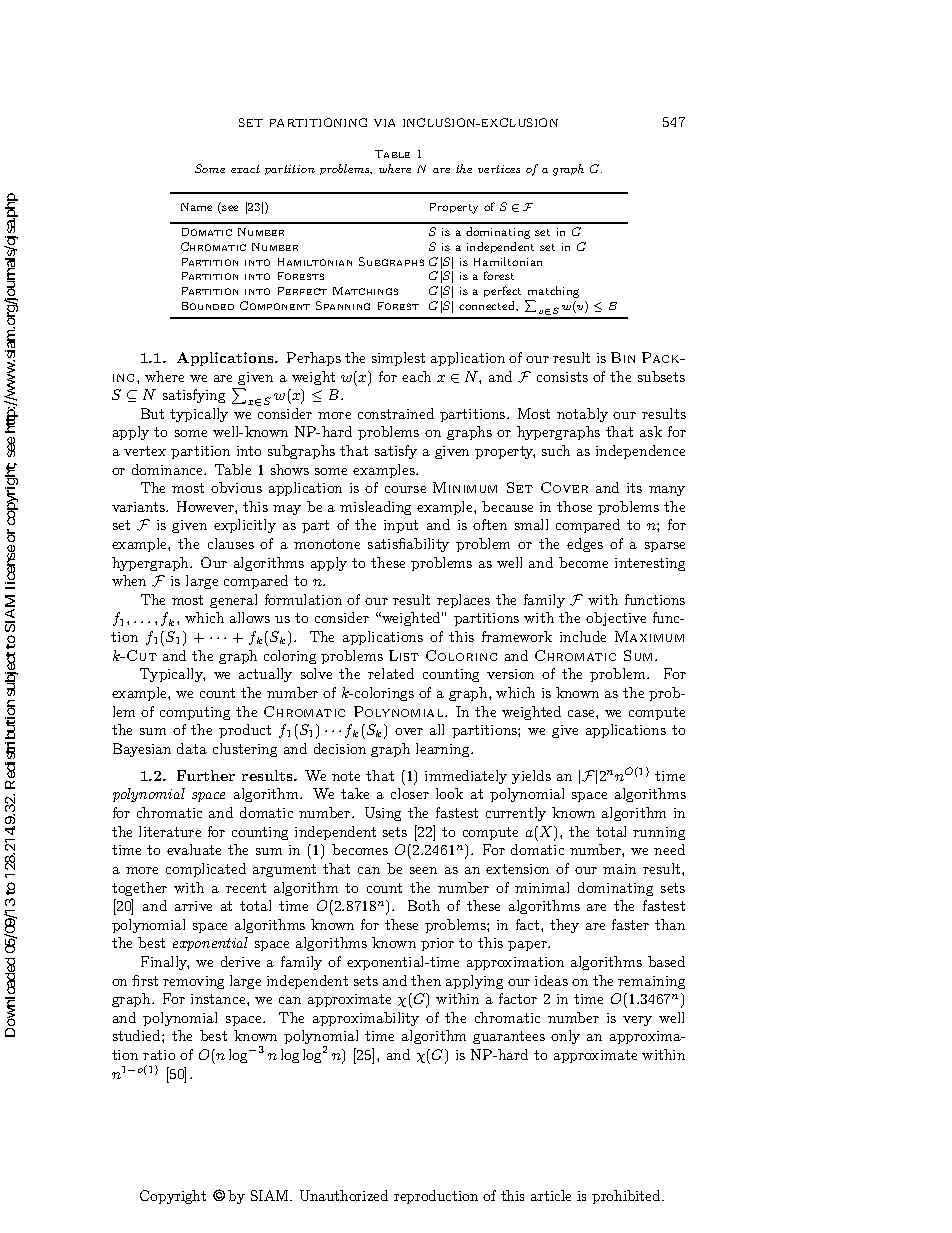 This screenshot has width=952, height=1233. I want to click on vertex, so click(145, 451).
